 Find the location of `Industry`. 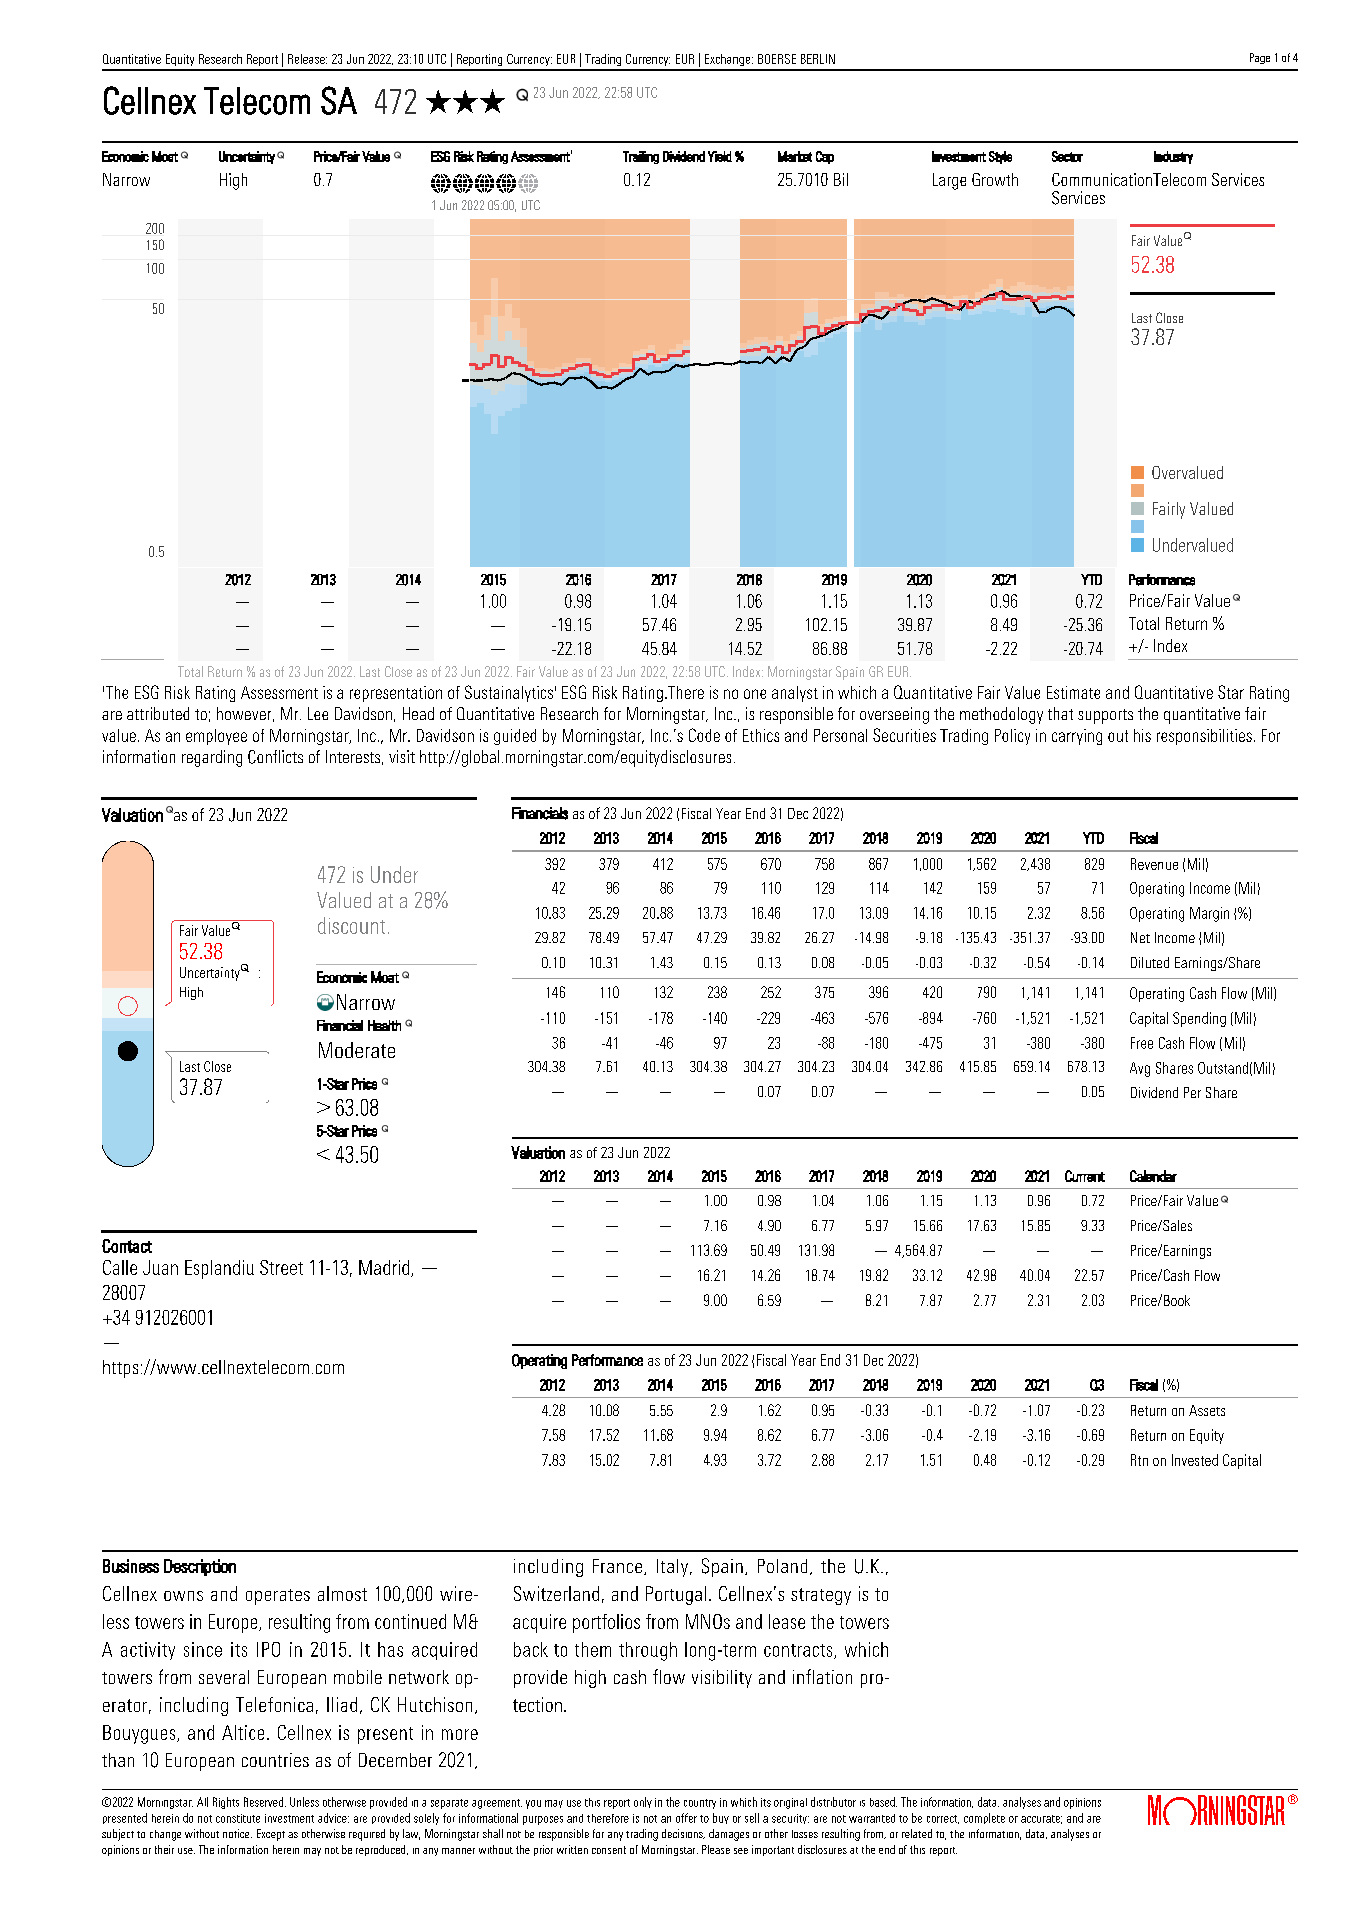

Industry is located at coordinates (1173, 157).
